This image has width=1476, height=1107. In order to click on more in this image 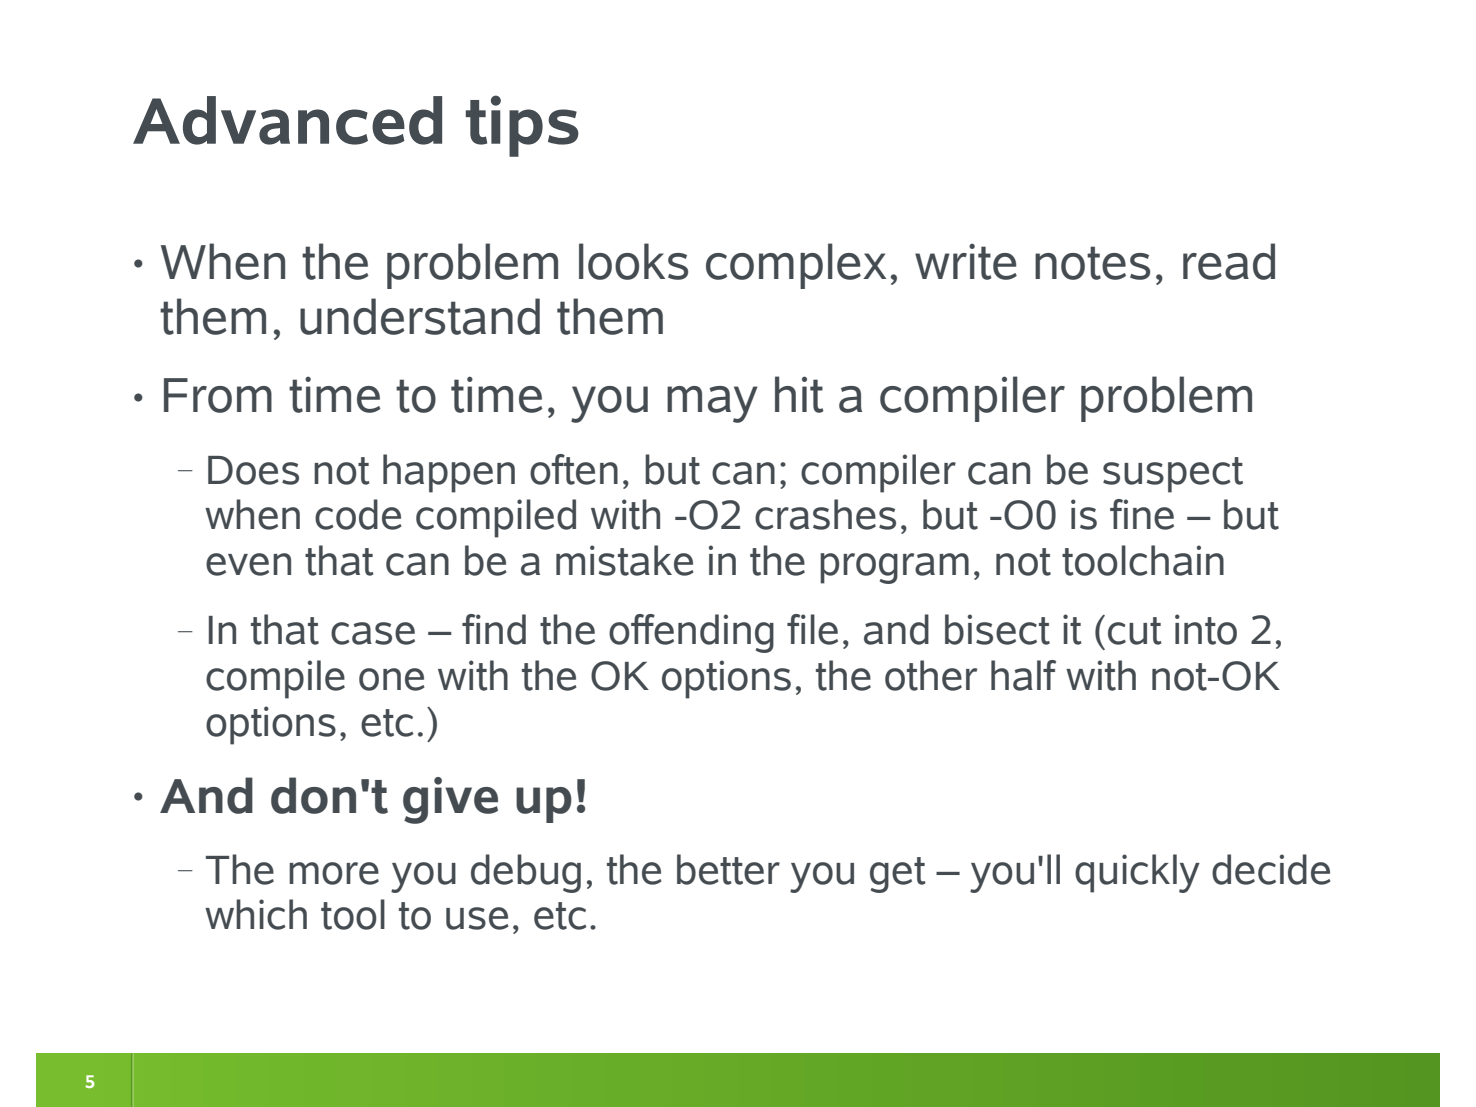, I will do `click(334, 873)`.
